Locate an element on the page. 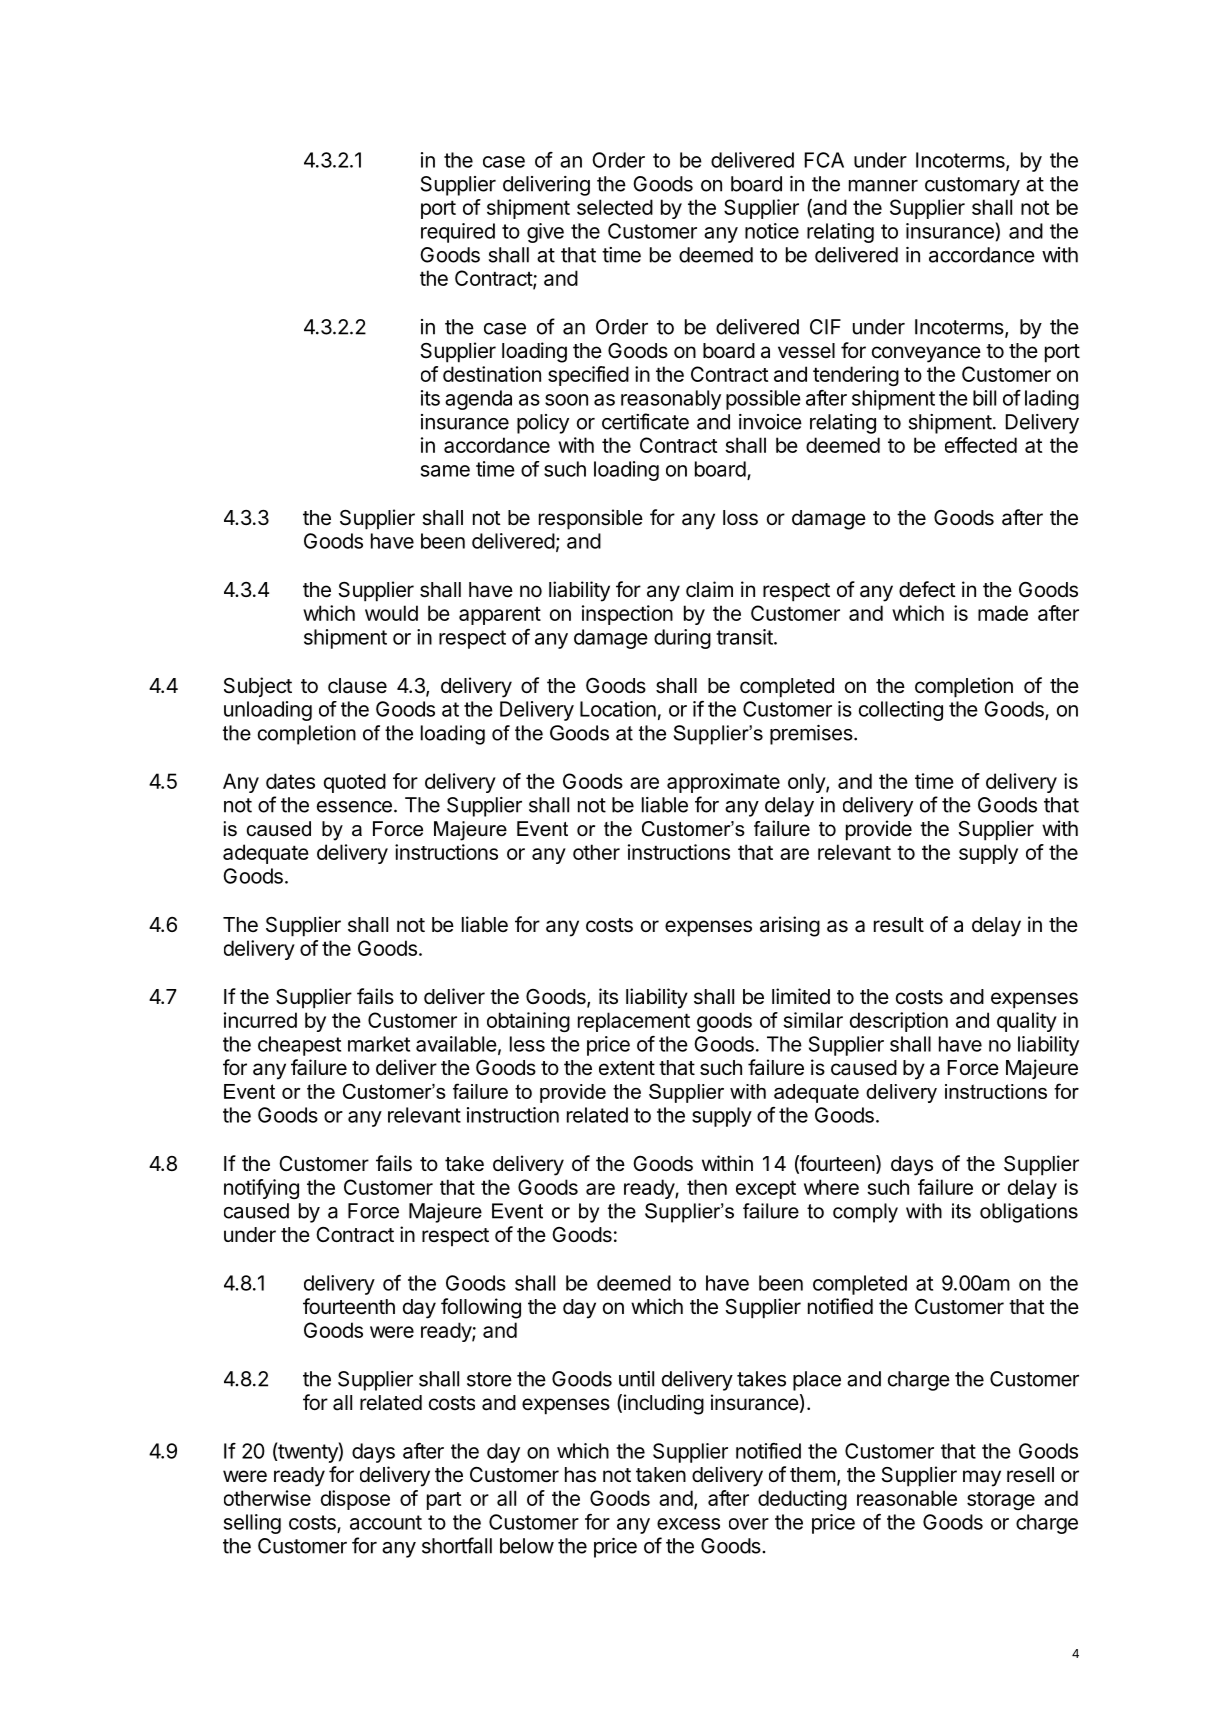 Image resolution: width=1227 pixels, height=1735 pixels. would is located at coordinates (391, 613).
